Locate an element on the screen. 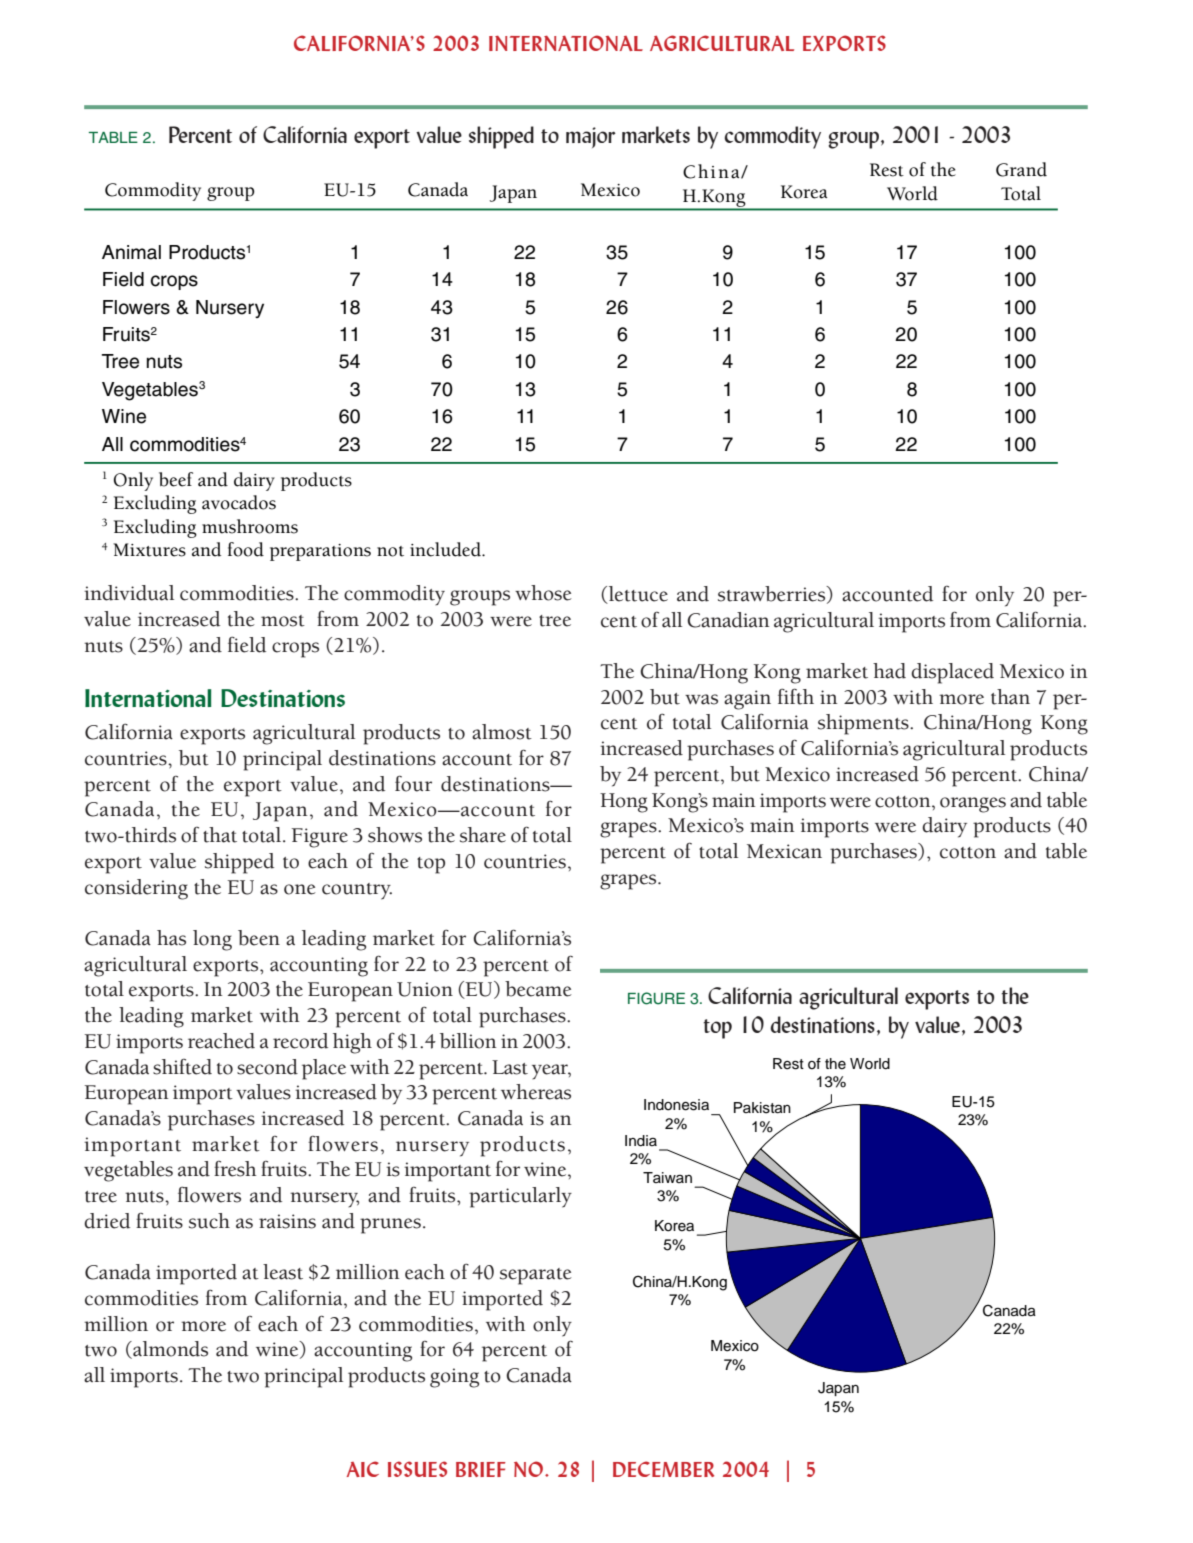  ISSUES is located at coordinates (417, 1469).
